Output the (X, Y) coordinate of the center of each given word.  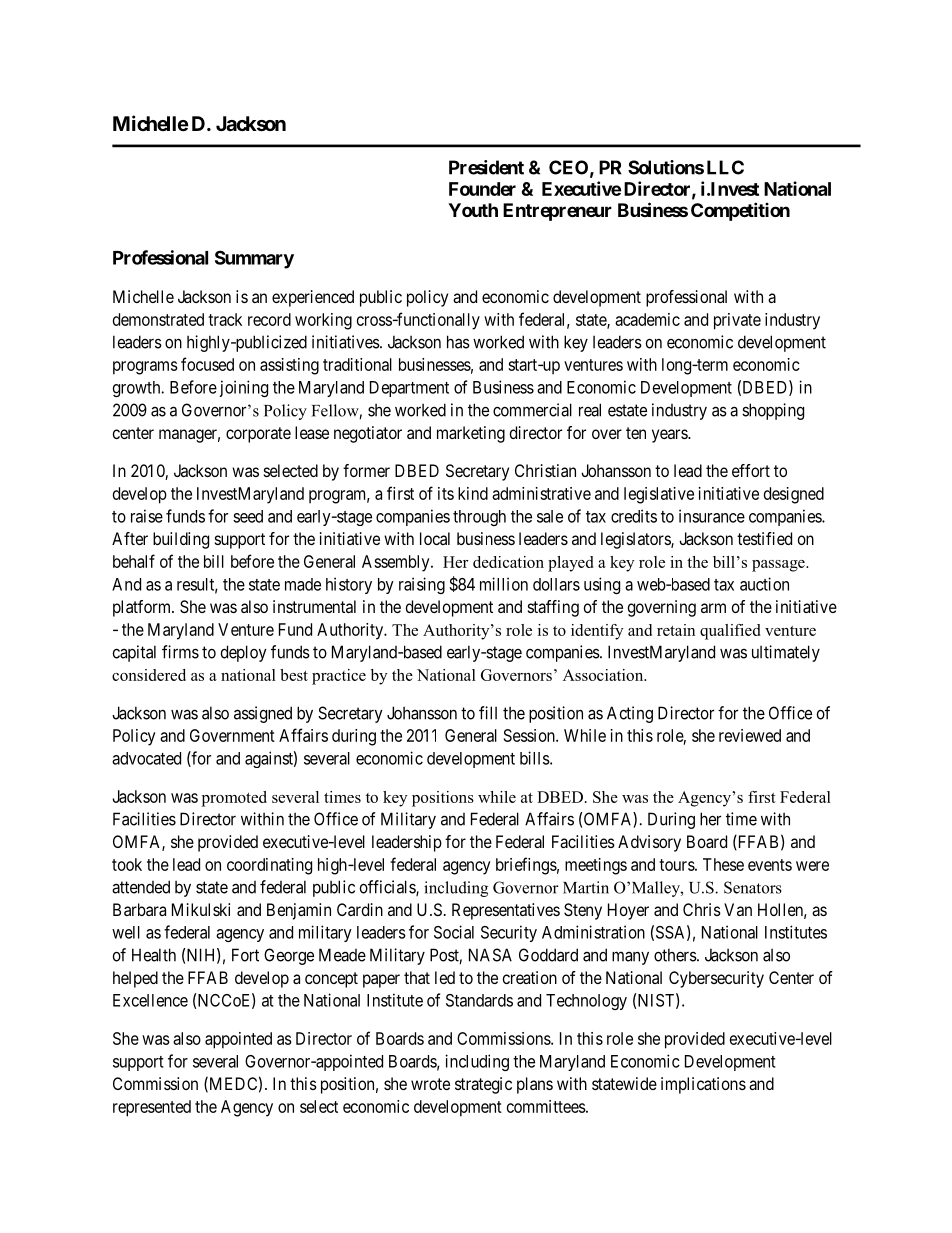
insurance (712, 516)
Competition (740, 211)
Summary (254, 259)
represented (152, 1108)
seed (248, 516)
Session (530, 735)
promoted (234, 799)
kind (473, 493)
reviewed (750, 735)
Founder (482, 189)
